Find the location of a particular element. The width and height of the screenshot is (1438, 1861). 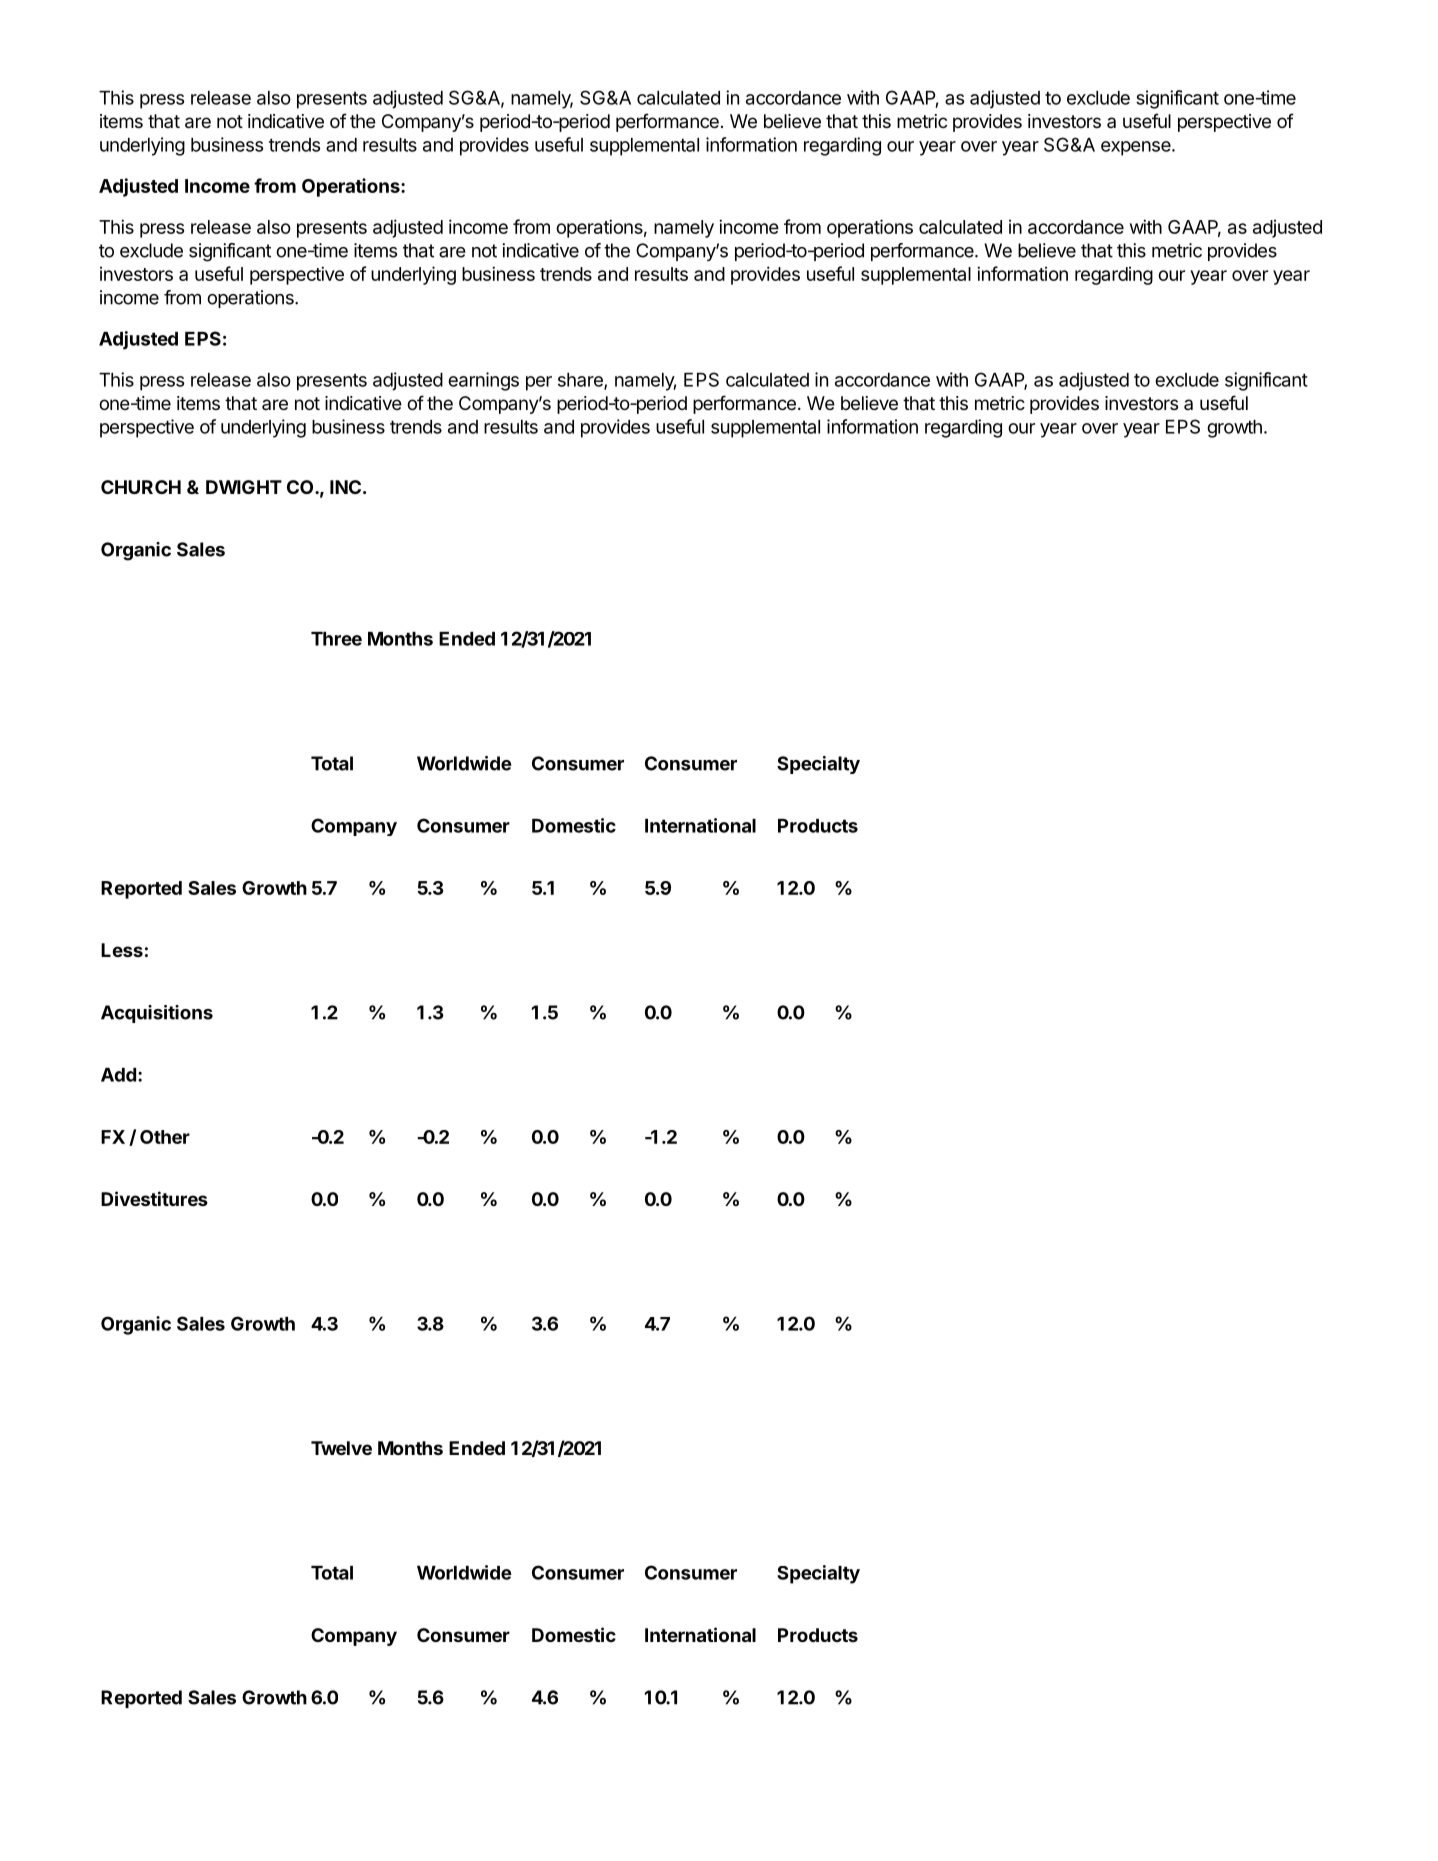

expense is located at coordinates (1137, 148).
